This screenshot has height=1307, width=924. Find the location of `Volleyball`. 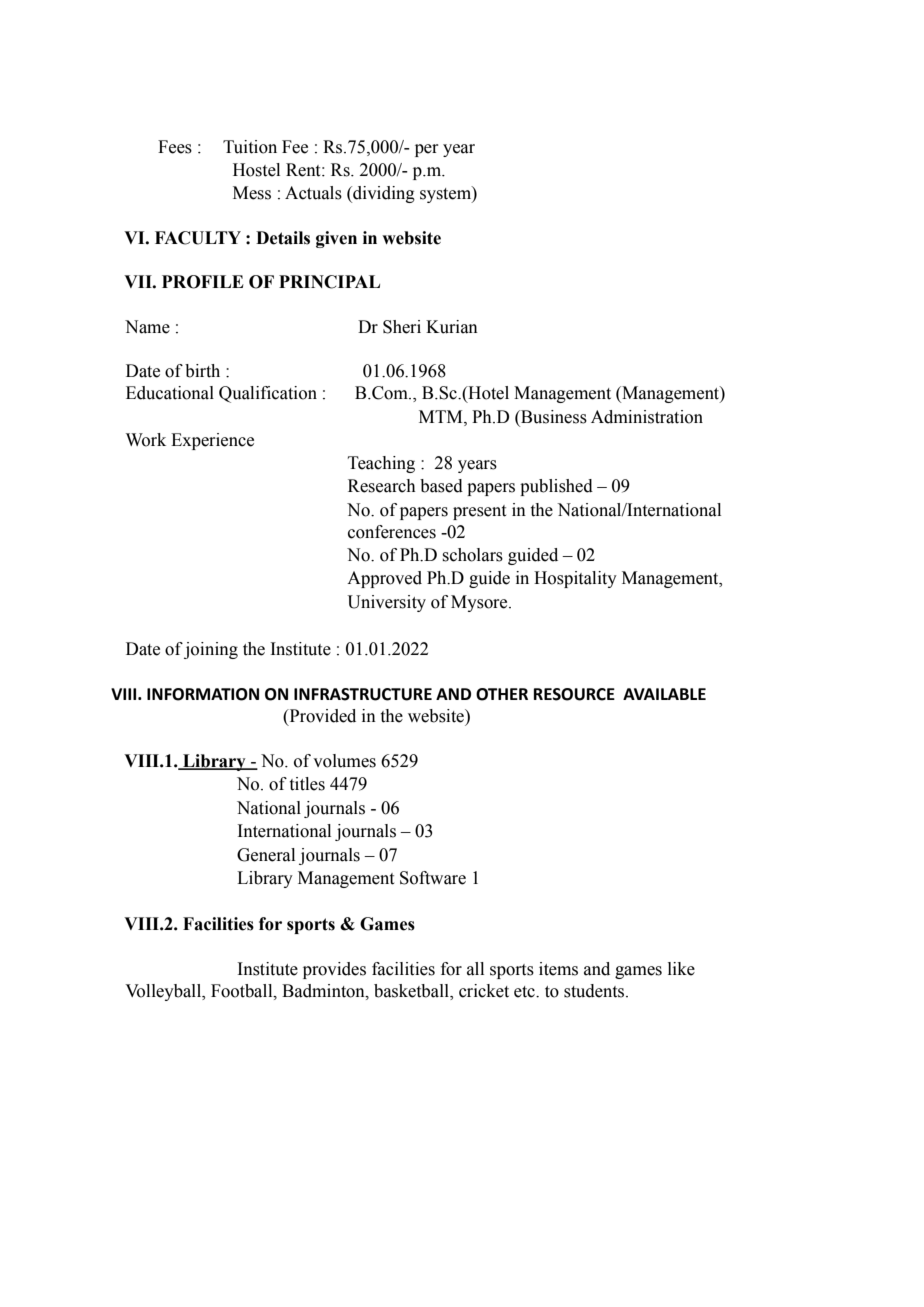

Volleyball is located at coordinates (164, 992).
